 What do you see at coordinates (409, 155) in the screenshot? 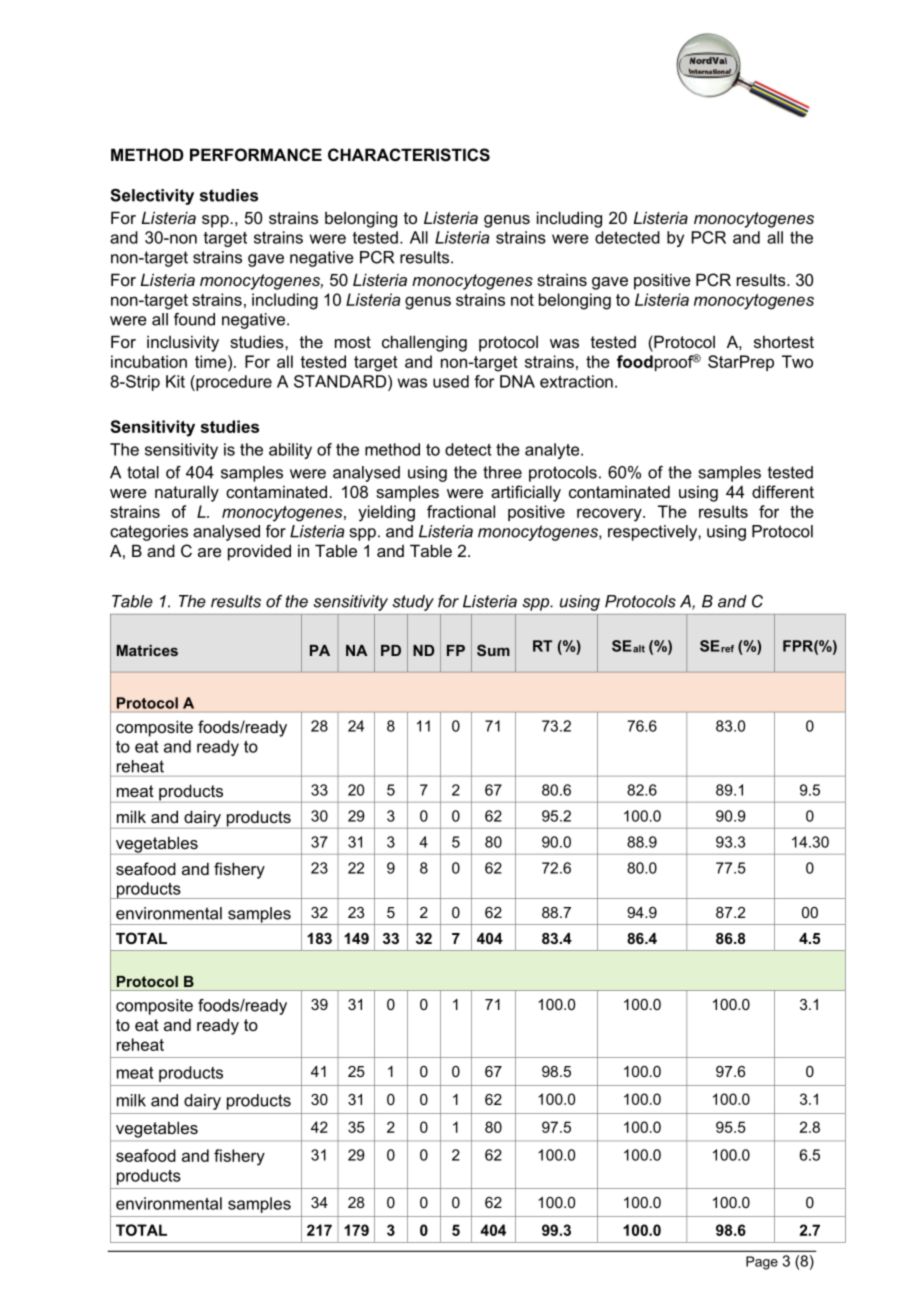
I see `CHARACTERISTICS` at bounding box center [409, 155].
